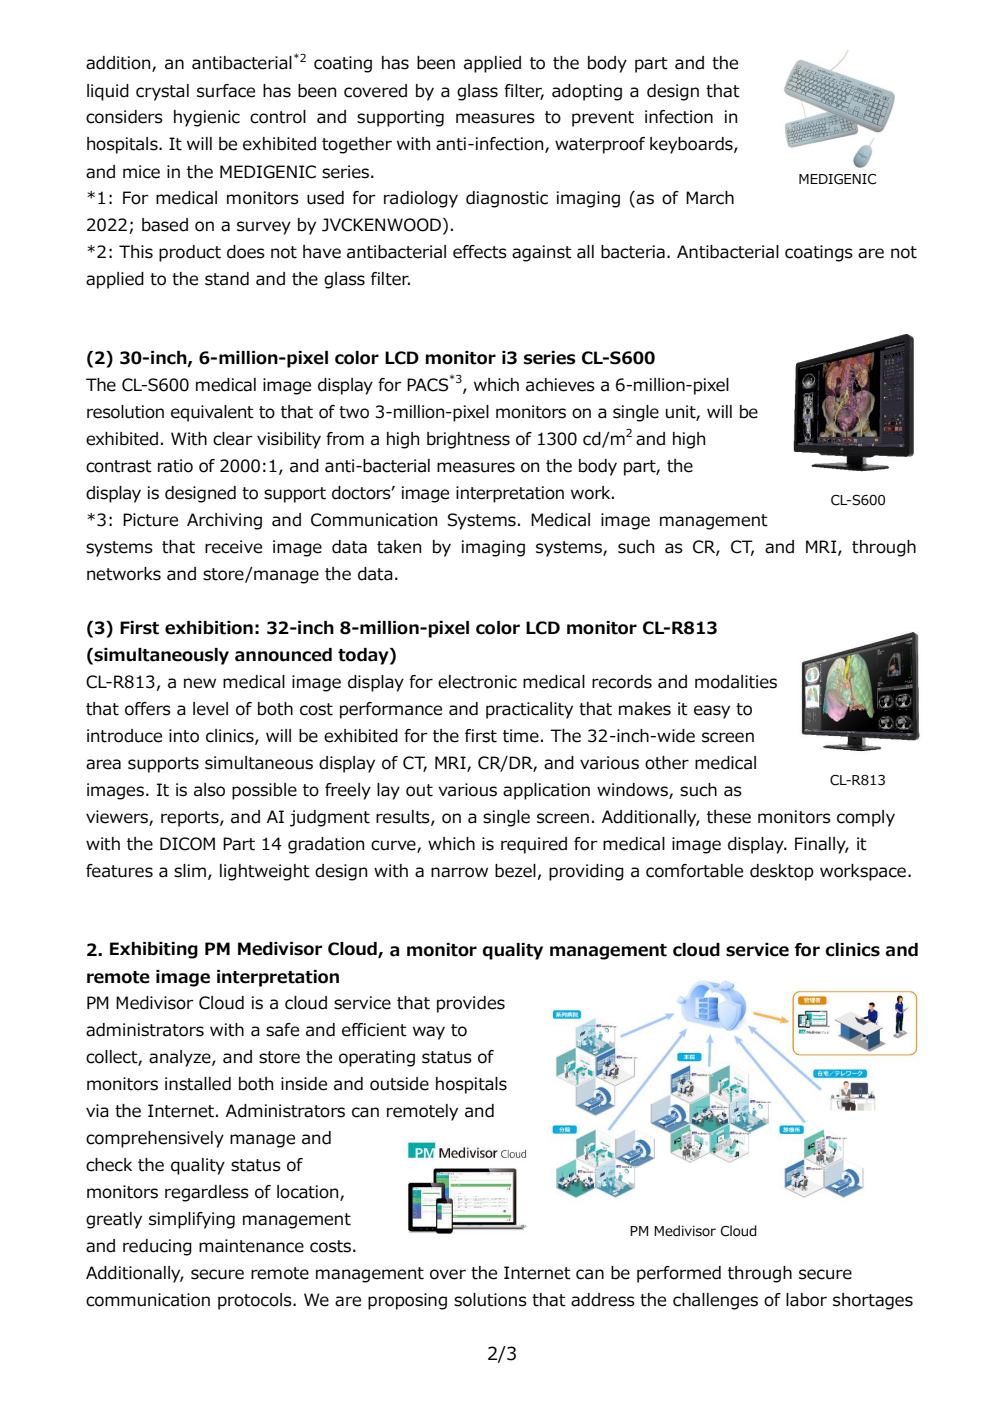 This screenshot has width=1004, height=1420. Describe the element at coordinates (181, 1058) in the screenshot. I see `analyze` at that location.
